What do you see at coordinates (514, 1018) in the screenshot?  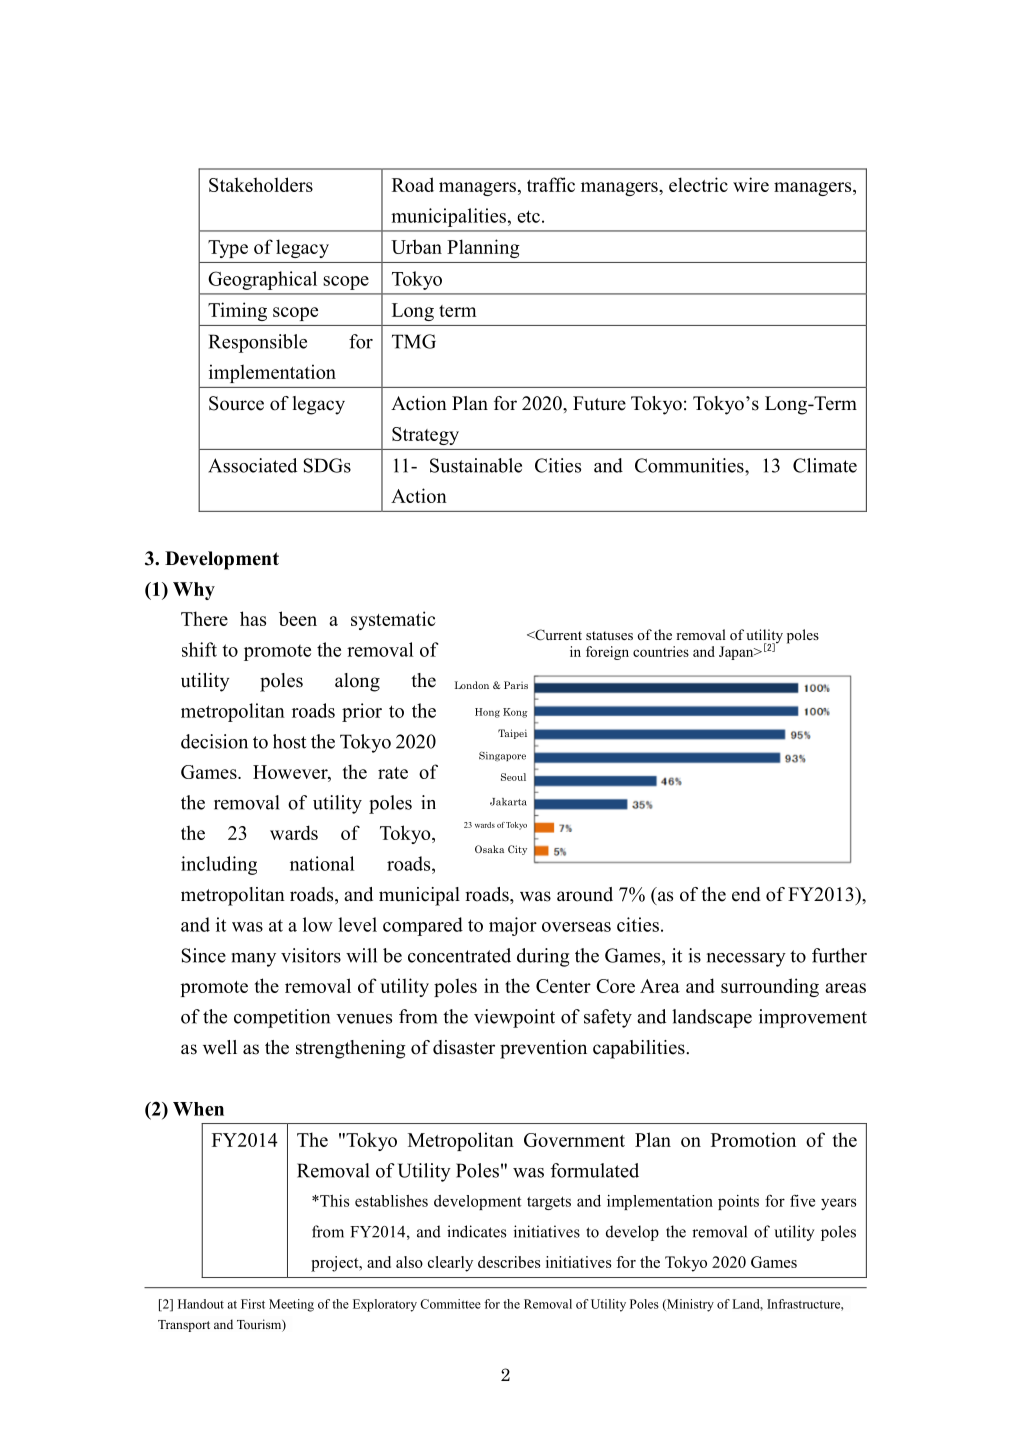 I see `viewpoint` at bounding box center [514, 1018].
